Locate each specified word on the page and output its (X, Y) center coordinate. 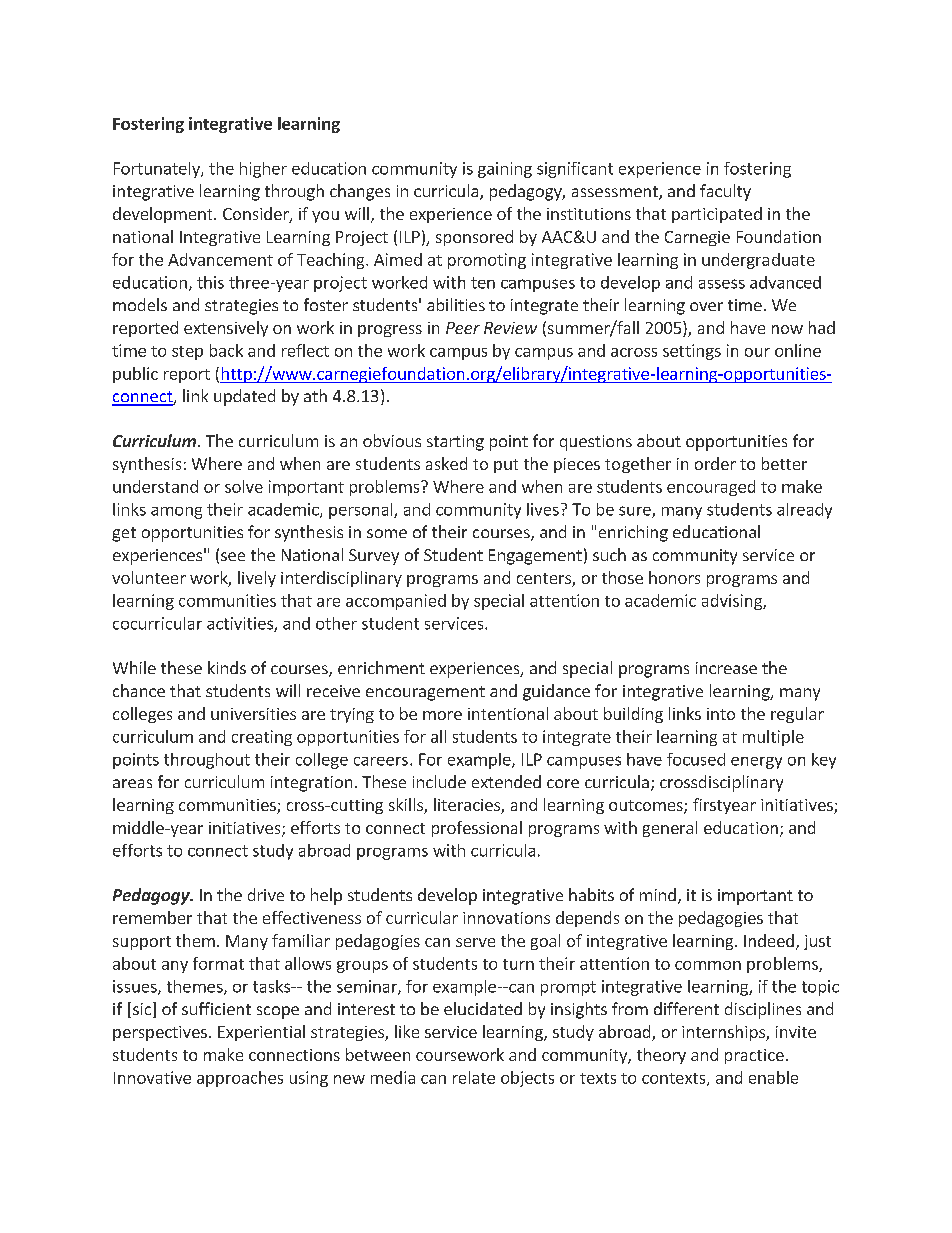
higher (263, 170)
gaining (505, 170)
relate (474, 1077)
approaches (240, 1079)
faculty (725, 192)
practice (754, 1056)
